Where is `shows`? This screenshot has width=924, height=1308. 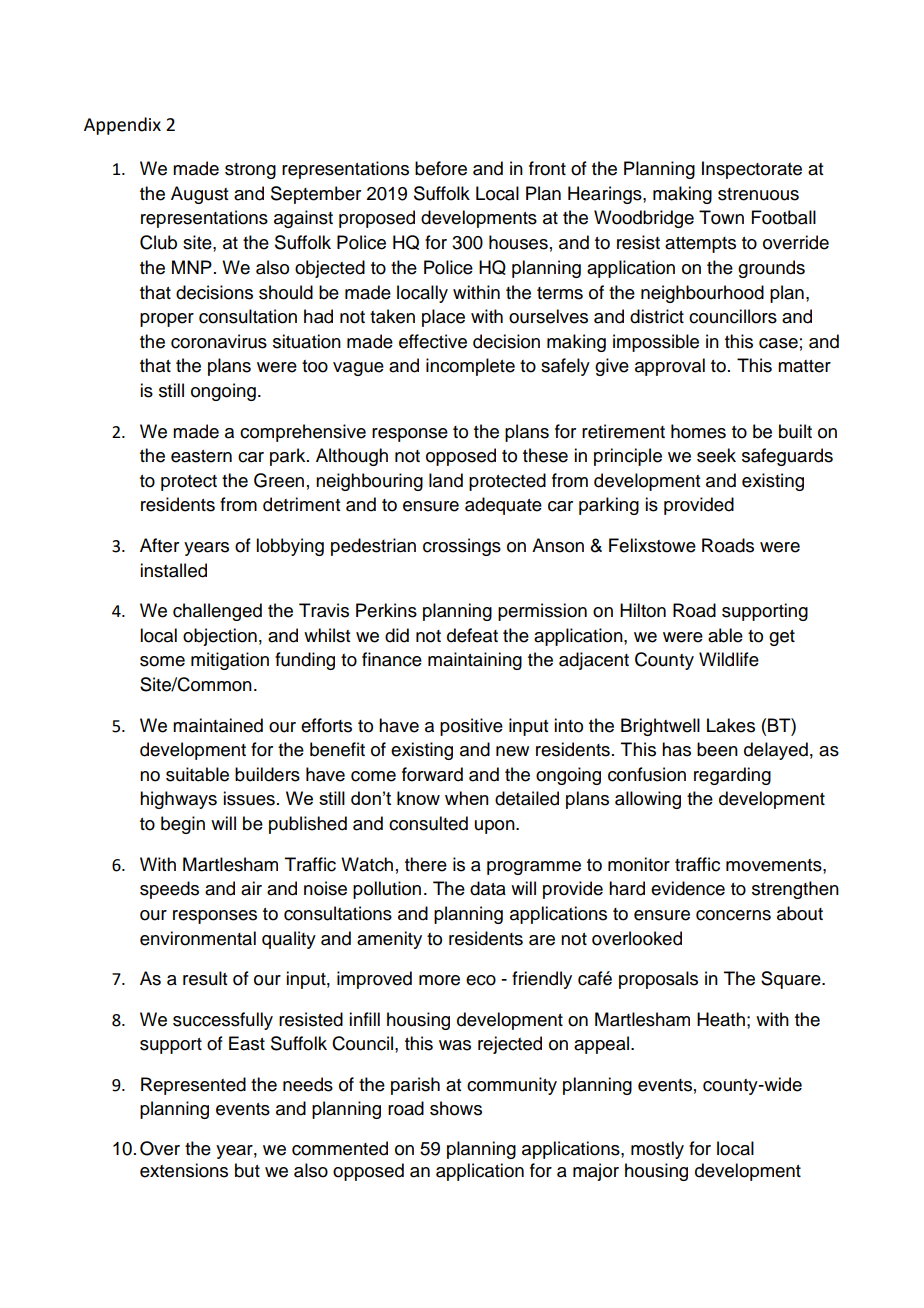
shows is located at coordinates (456, 1108).
